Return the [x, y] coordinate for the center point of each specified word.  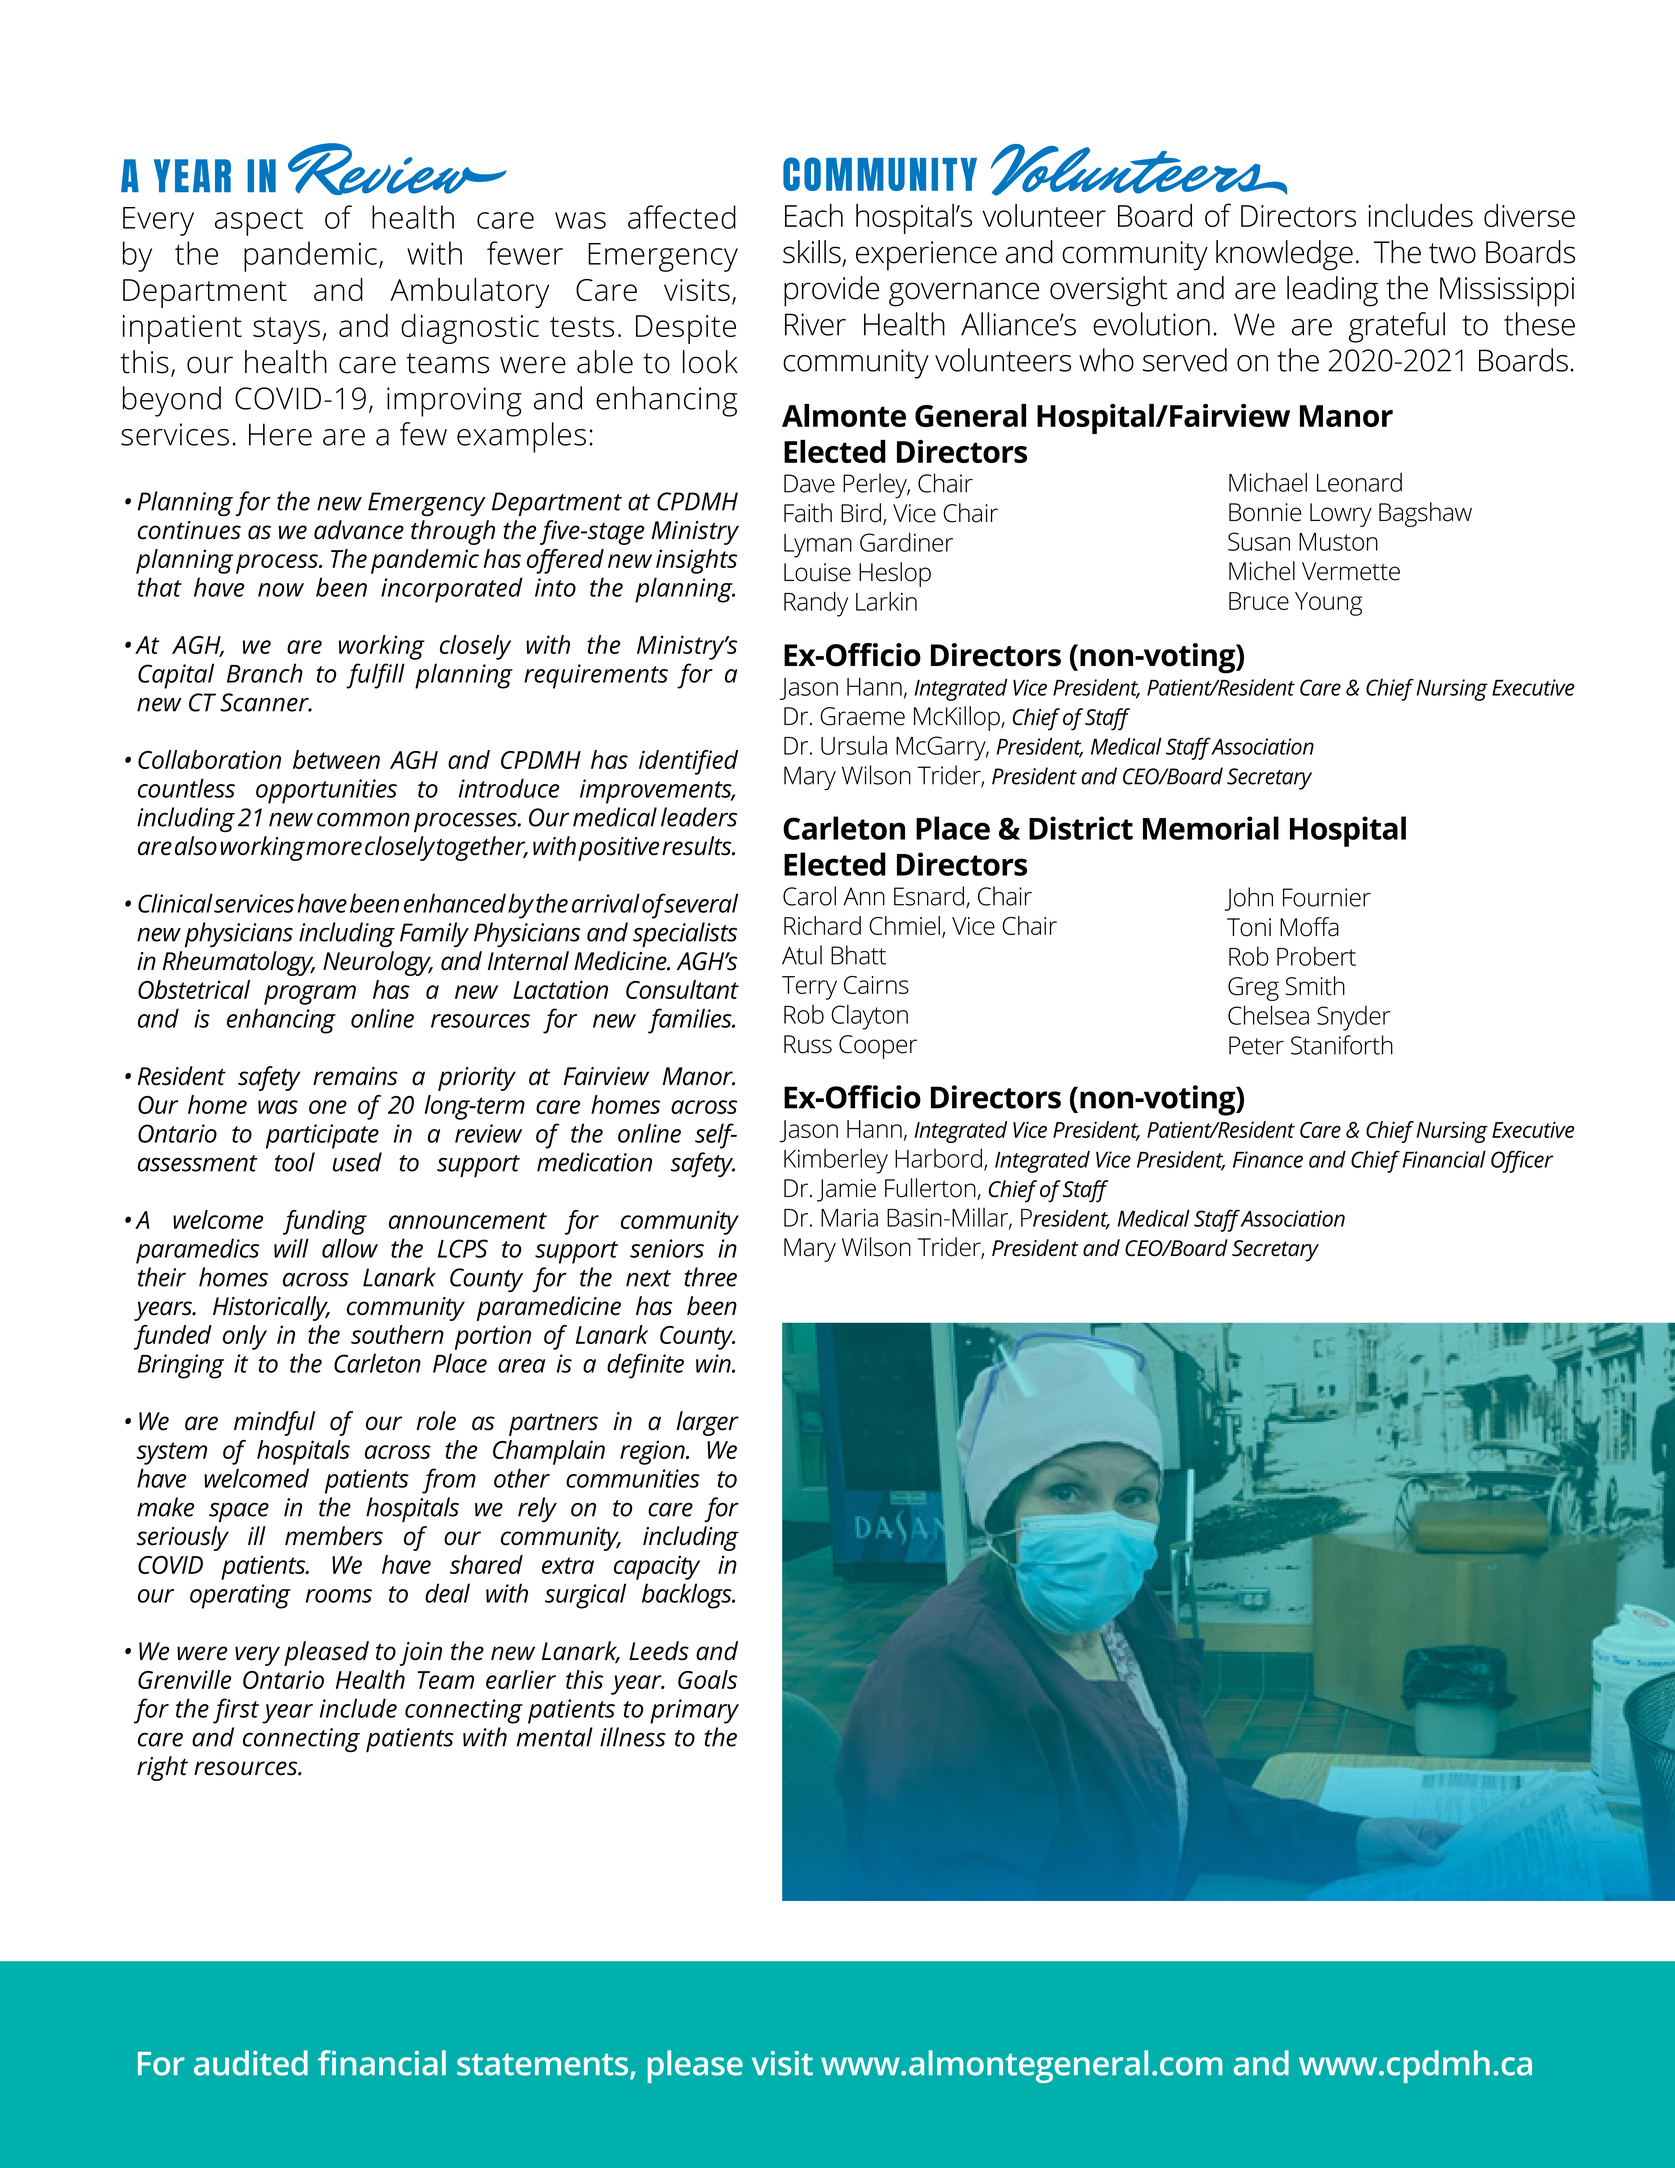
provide [831, 291]
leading [1332, 291]
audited [251, 2063]
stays [286, 330]
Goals [707, 1679]
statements [544, 2065]
